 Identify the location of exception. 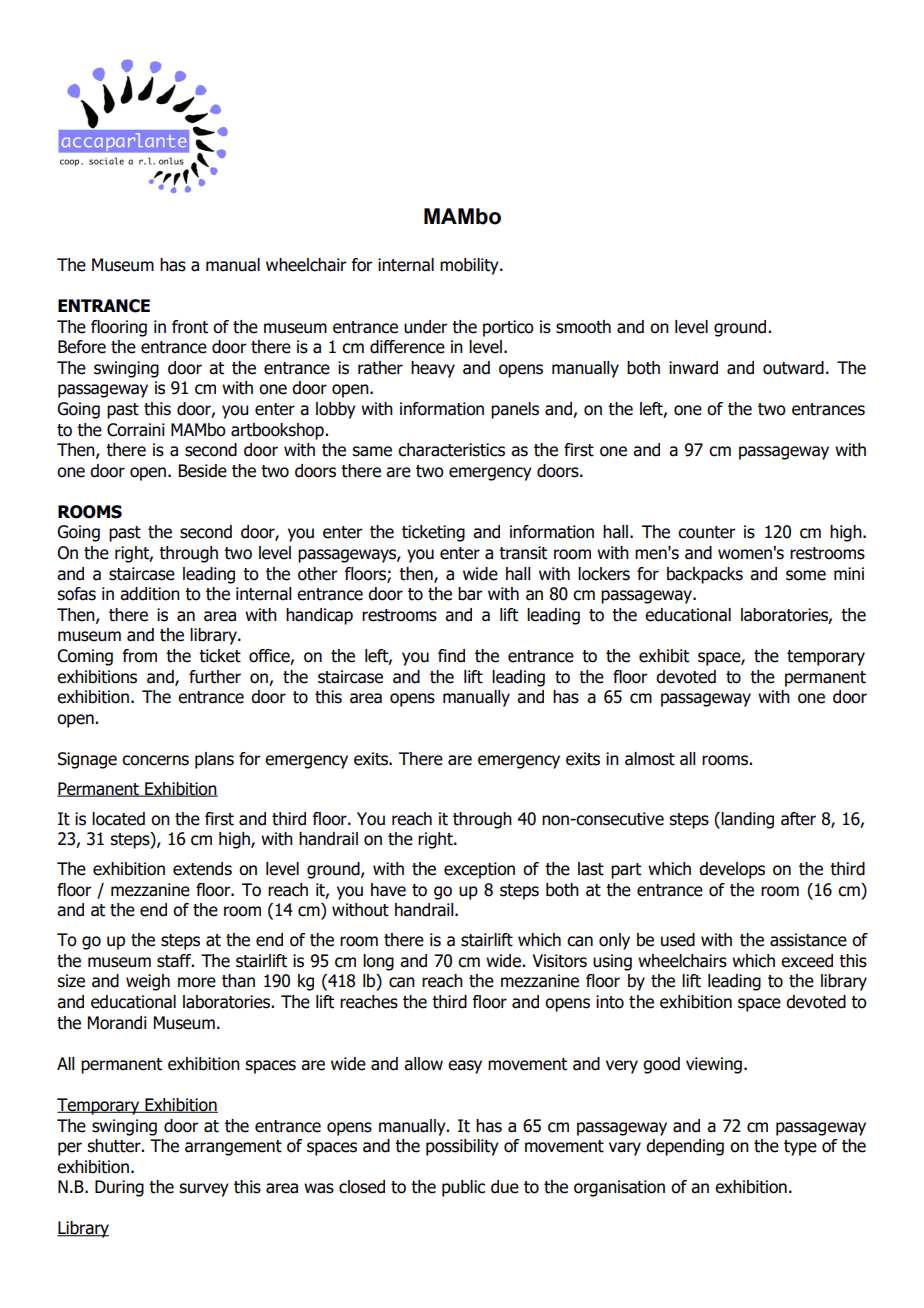
(479, 870).
